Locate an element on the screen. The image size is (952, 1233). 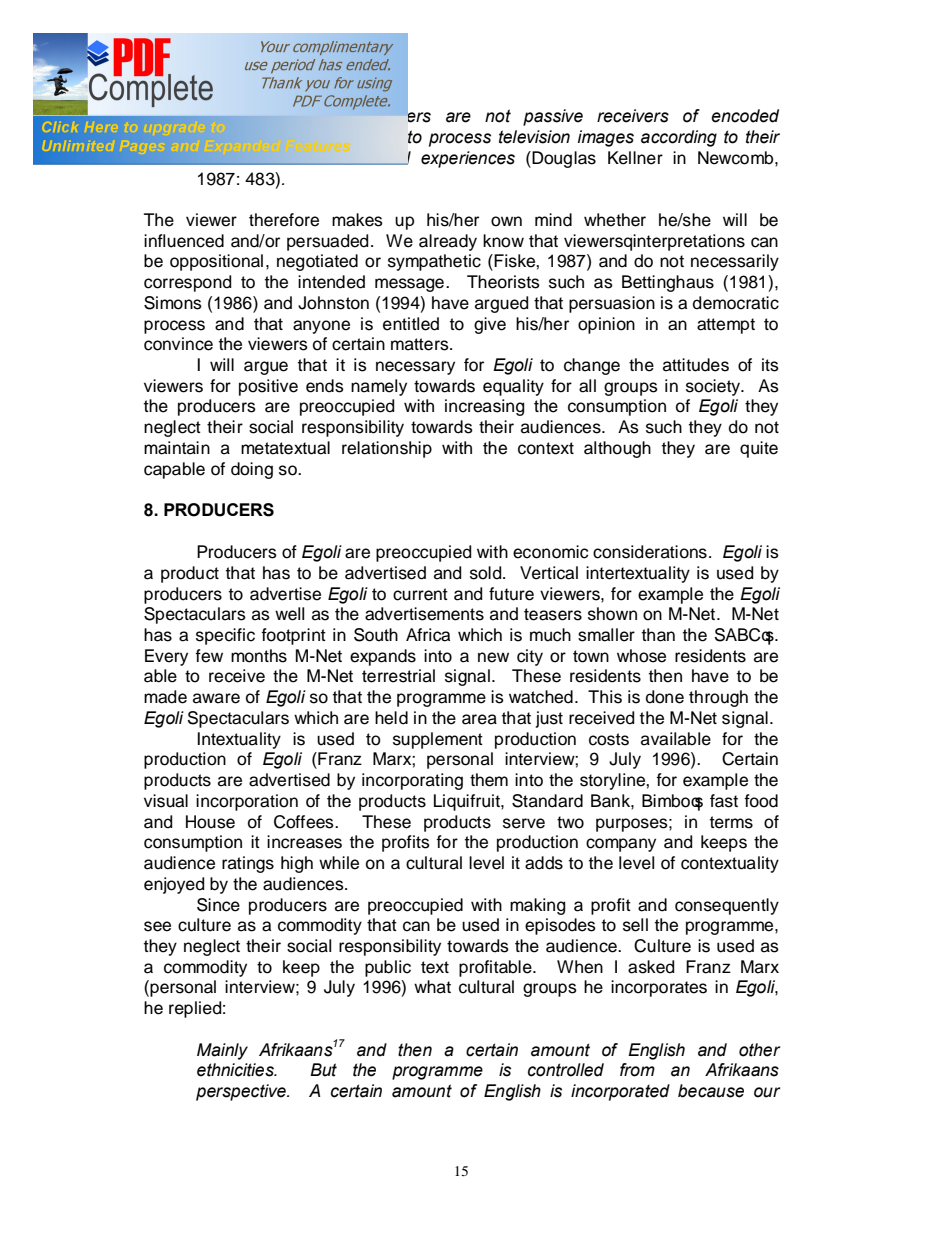
according is located at coordinates (679, 138).
